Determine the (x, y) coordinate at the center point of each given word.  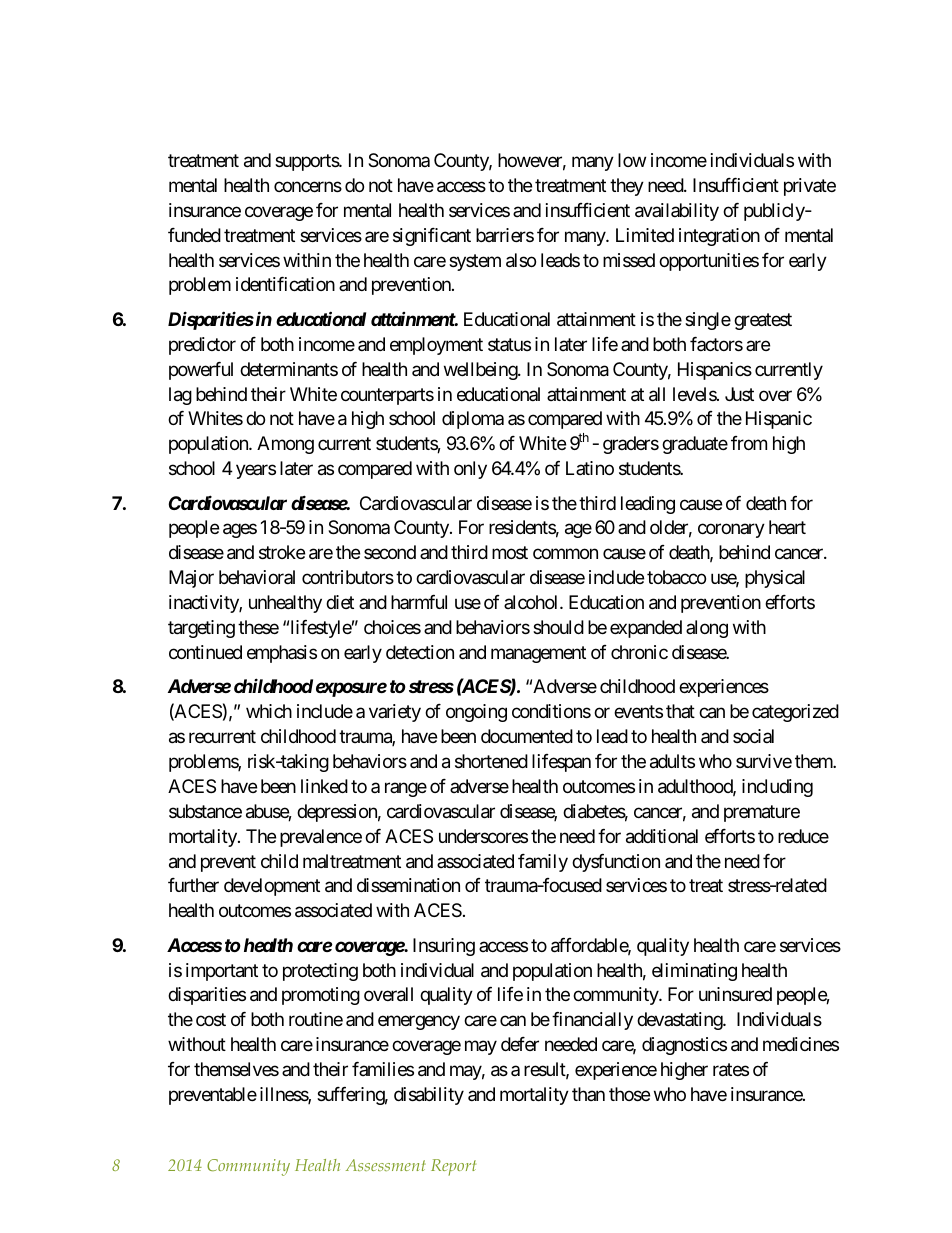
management (538, 654)
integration (719, 237)
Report (453, 1167)
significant (432, 237)
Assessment (386, 1165)
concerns (308, 186)
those (629, 1094)
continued (205, 652)
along (707, 629)
